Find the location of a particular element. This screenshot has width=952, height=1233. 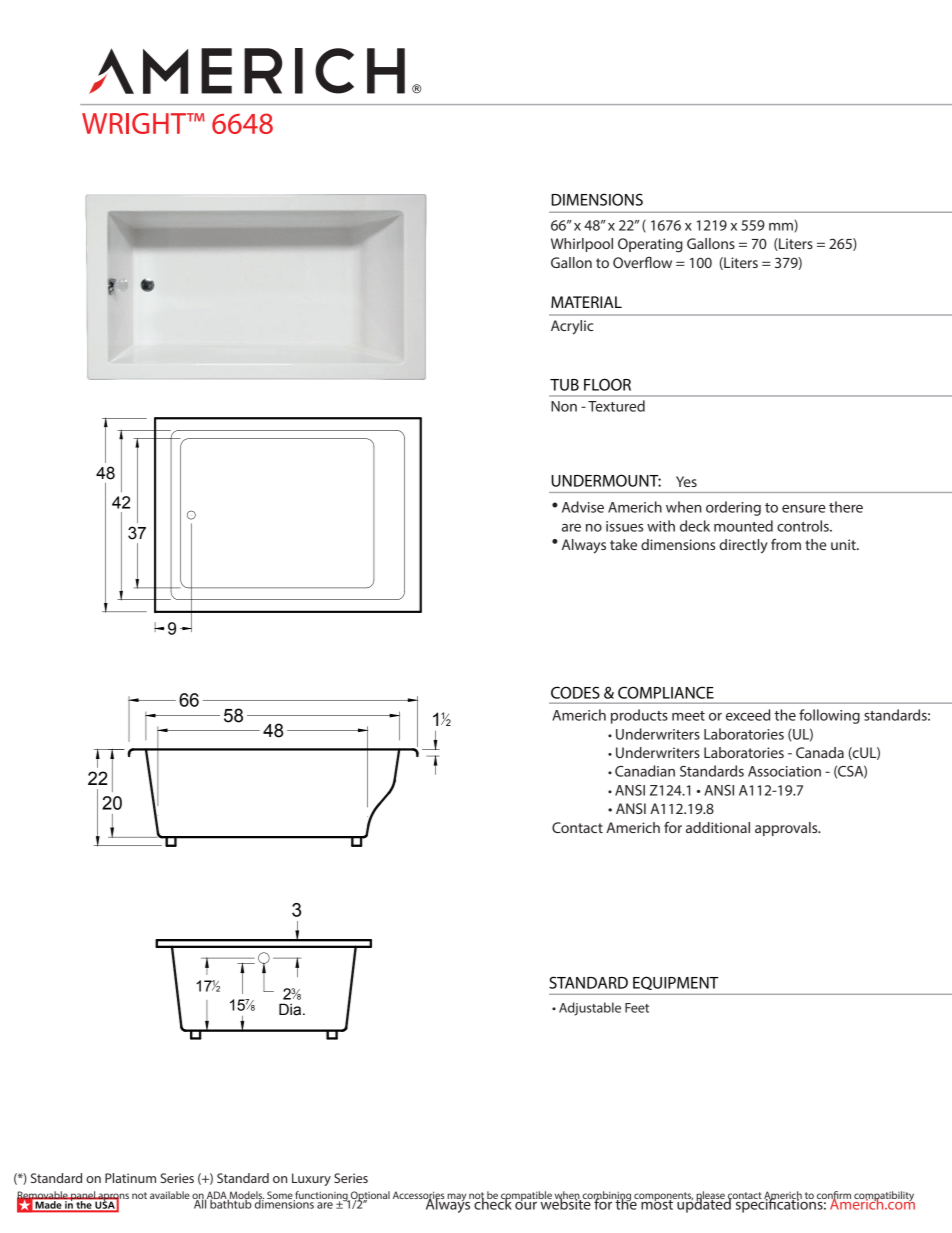

Operating is located at coordinates (650, 245).
